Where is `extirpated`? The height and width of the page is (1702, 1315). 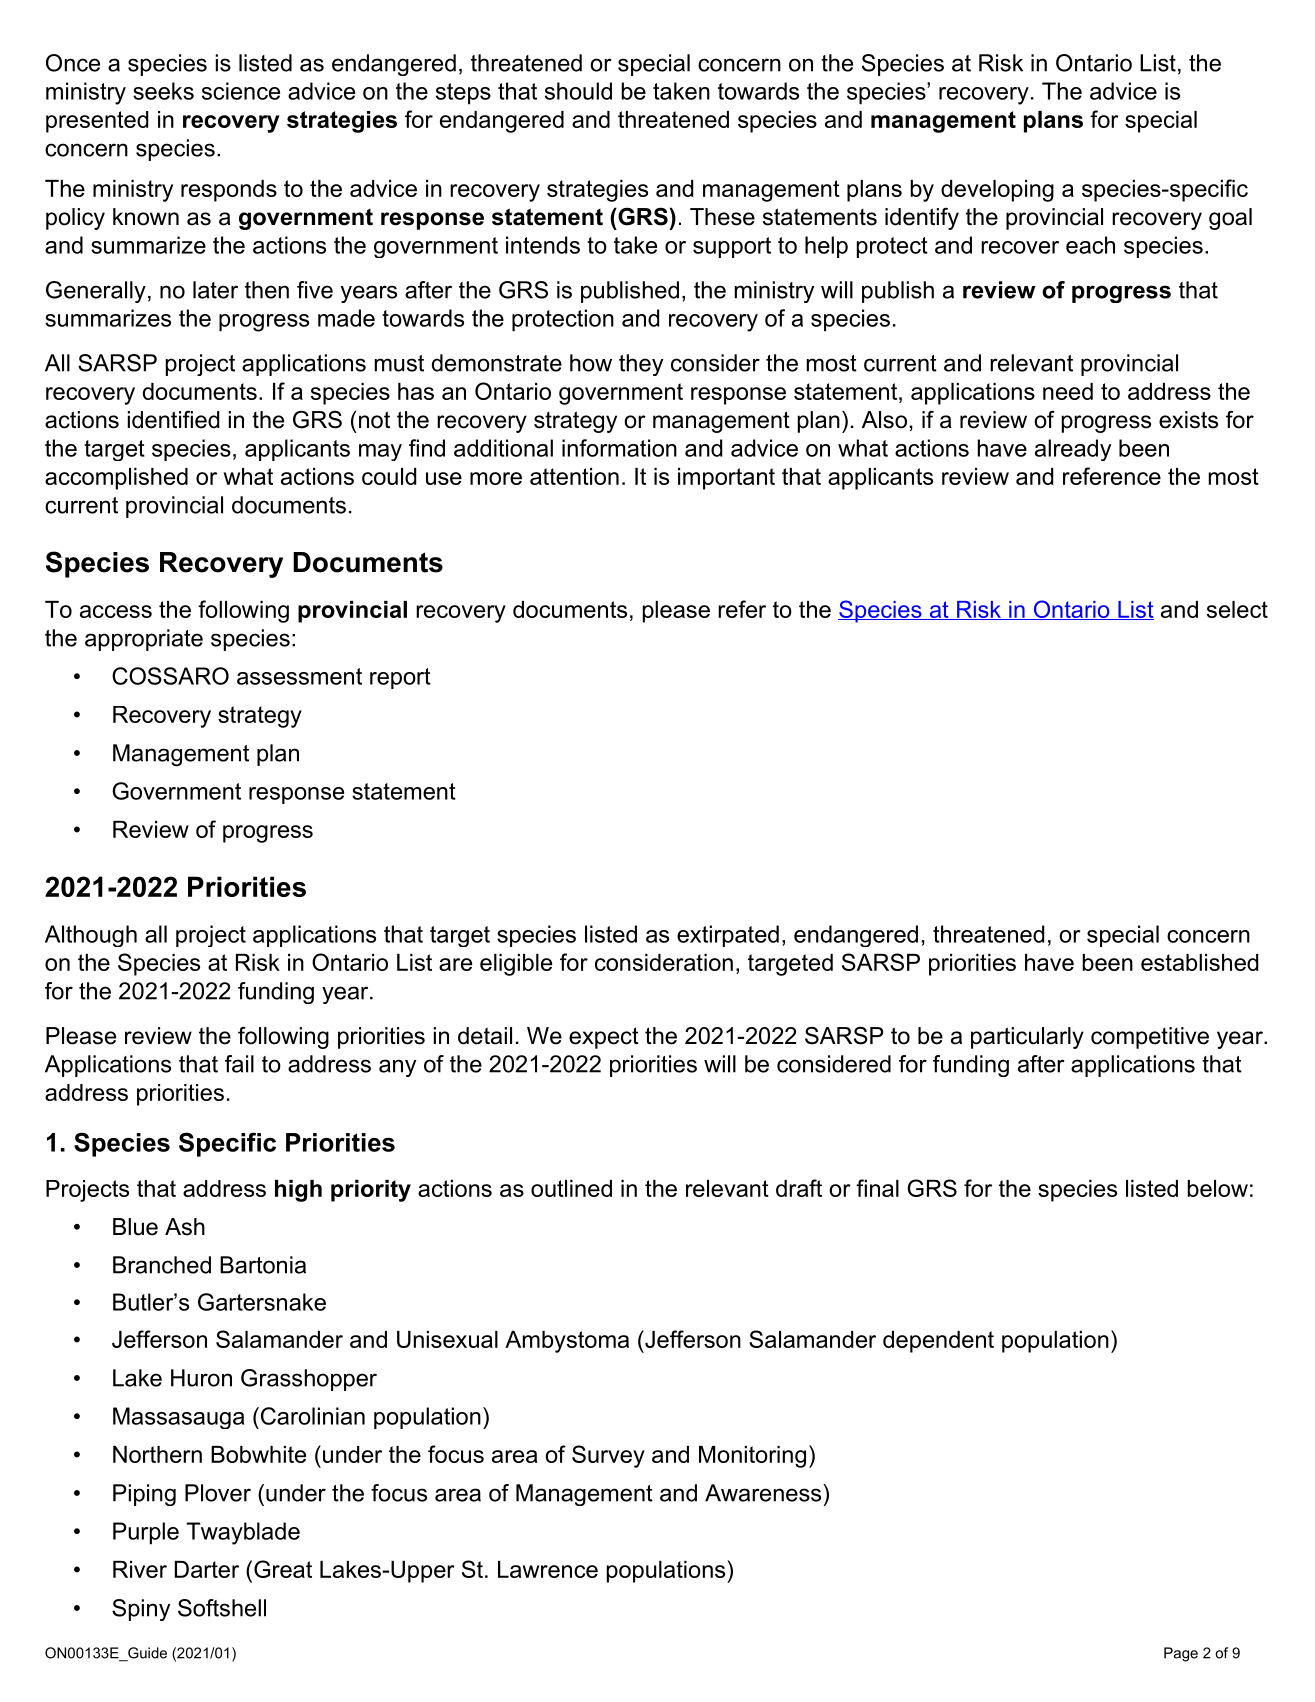 extirpated is located at coordinates (728, 936).
